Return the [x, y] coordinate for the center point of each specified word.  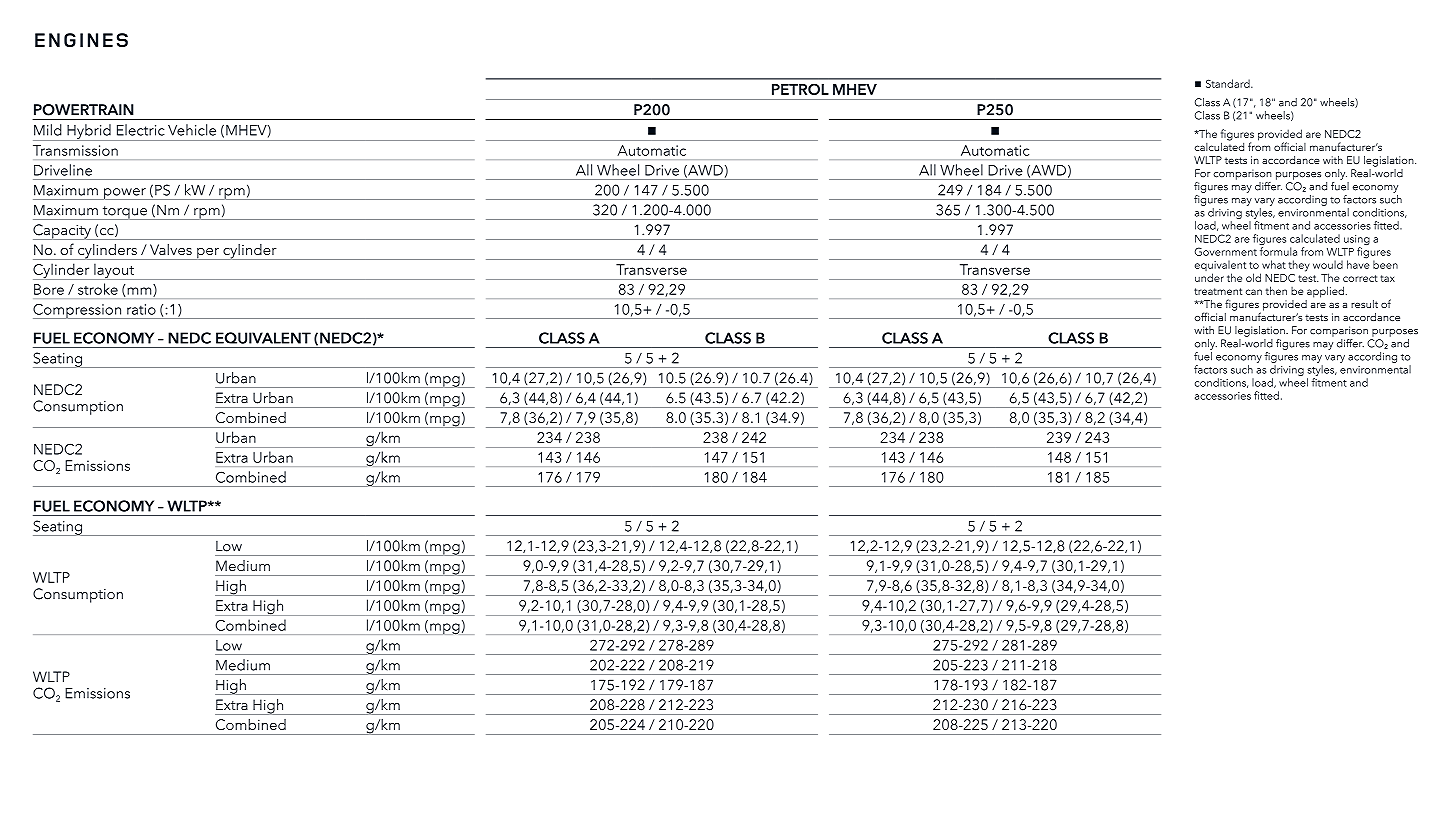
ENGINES [81, 40]
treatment [1218, 291]
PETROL [800, 89]
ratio [141, 309]
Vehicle [192, 130]
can [1254, 292]
